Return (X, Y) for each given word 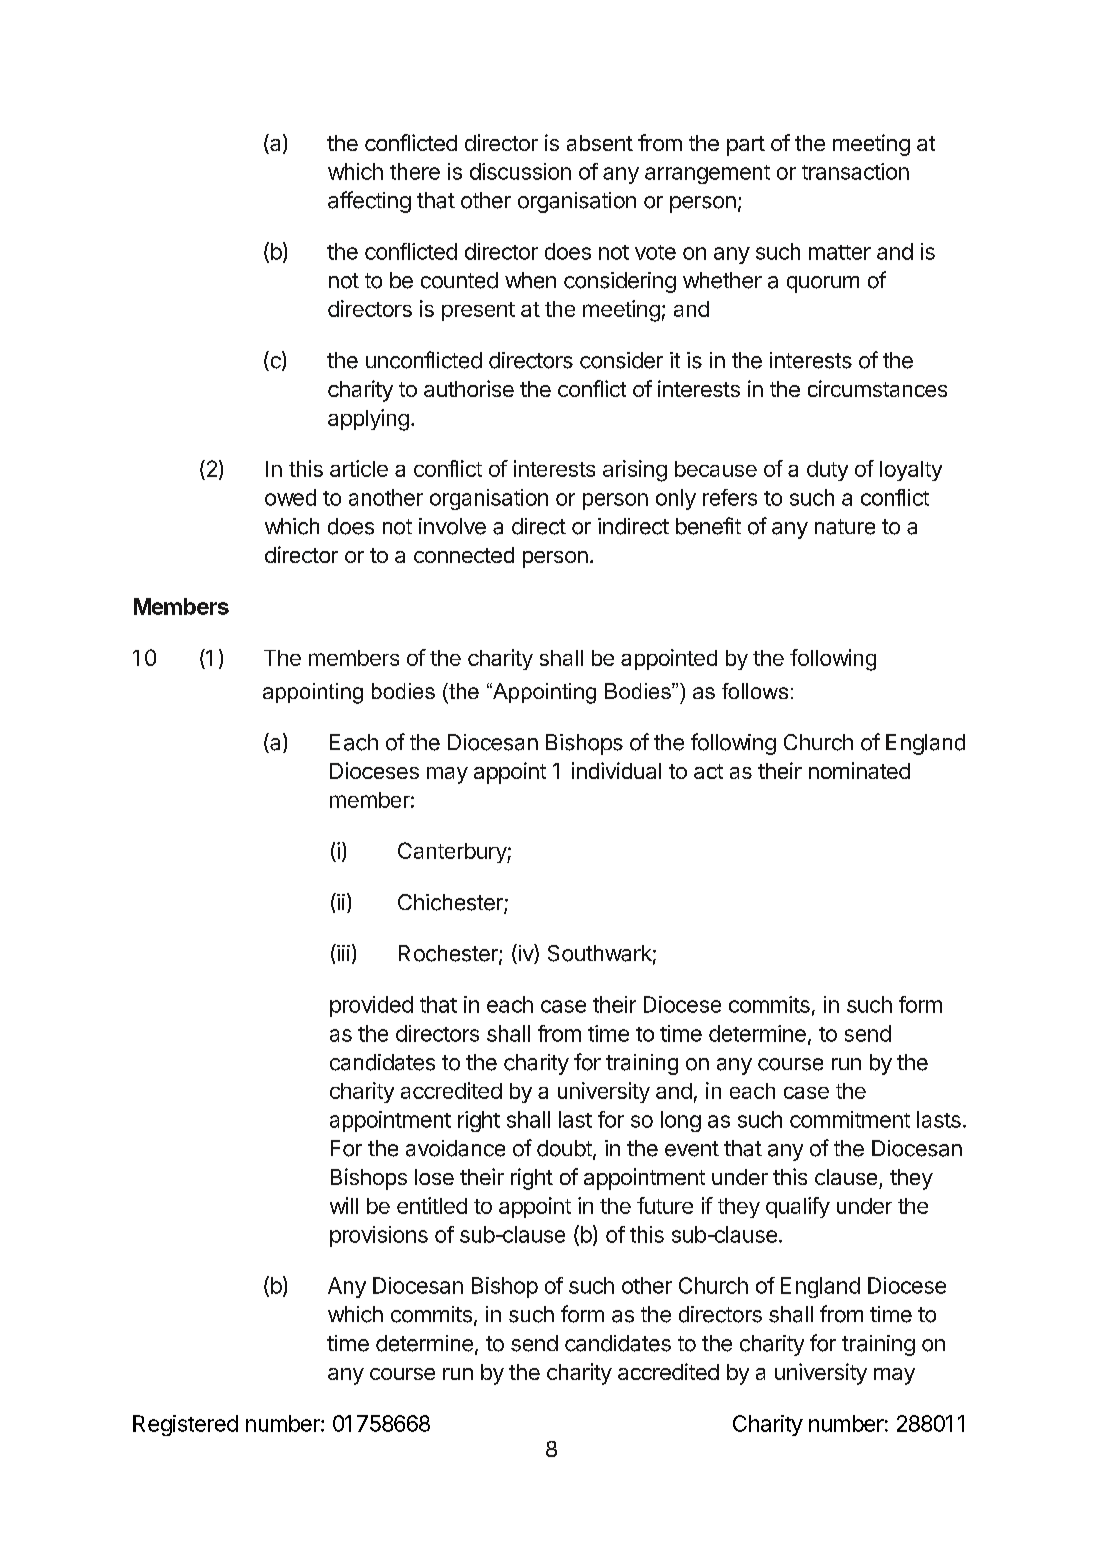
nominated (859, 770)
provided (371, 1006)
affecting (369, 202)
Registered (185, 1425)
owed (290, 497)
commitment (850, 1119)
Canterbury (453, 852)
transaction (855, 171)
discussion (520, 171)
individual (616, 770)
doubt (565, 1149)
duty (827, 471)
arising (635, 471)
